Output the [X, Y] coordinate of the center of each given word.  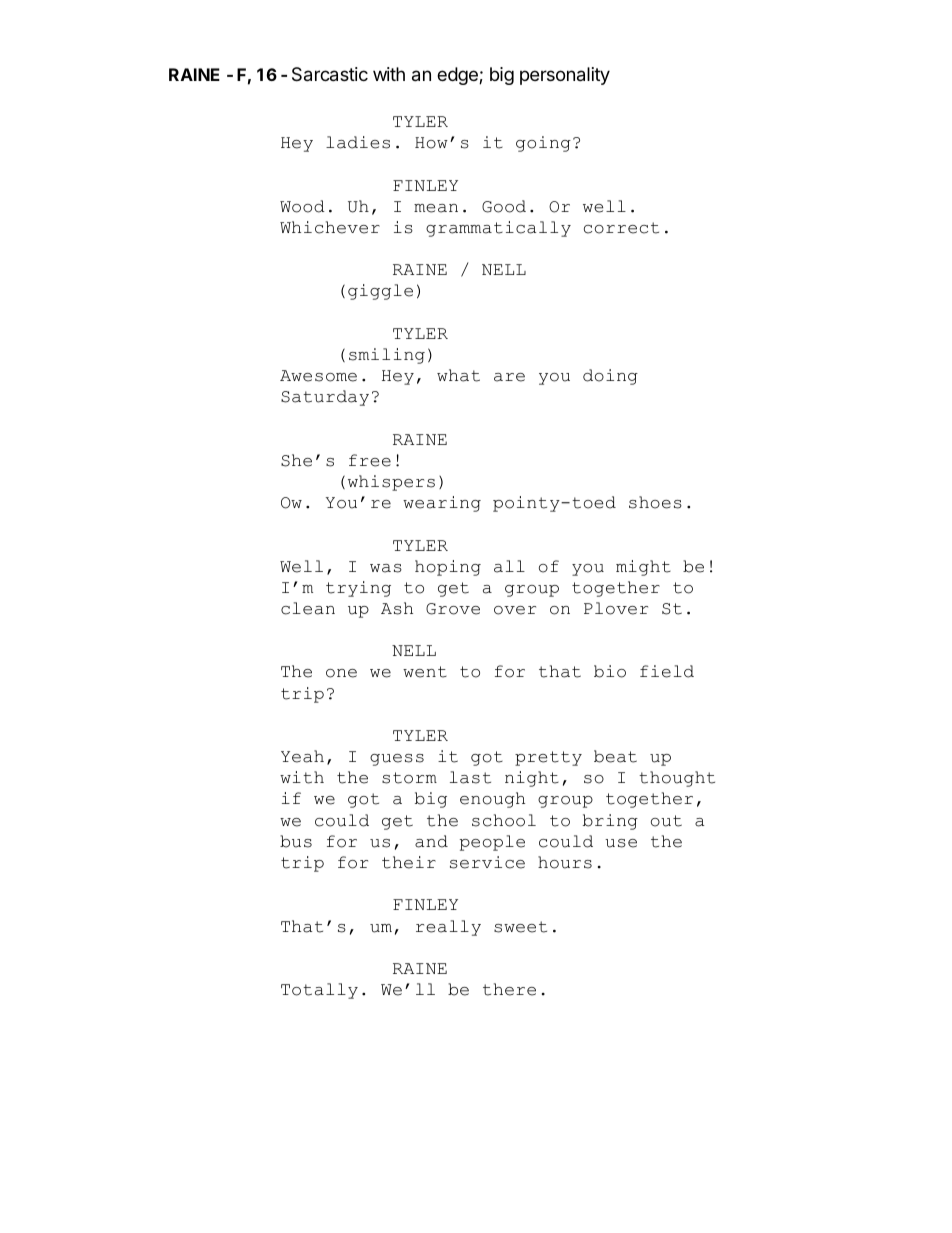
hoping [448, 568]
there [509, 989]
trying [358, 589]
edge [458, 76]
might [643, 568]
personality [565, 76]
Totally [319, 991]
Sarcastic [330, 74]
